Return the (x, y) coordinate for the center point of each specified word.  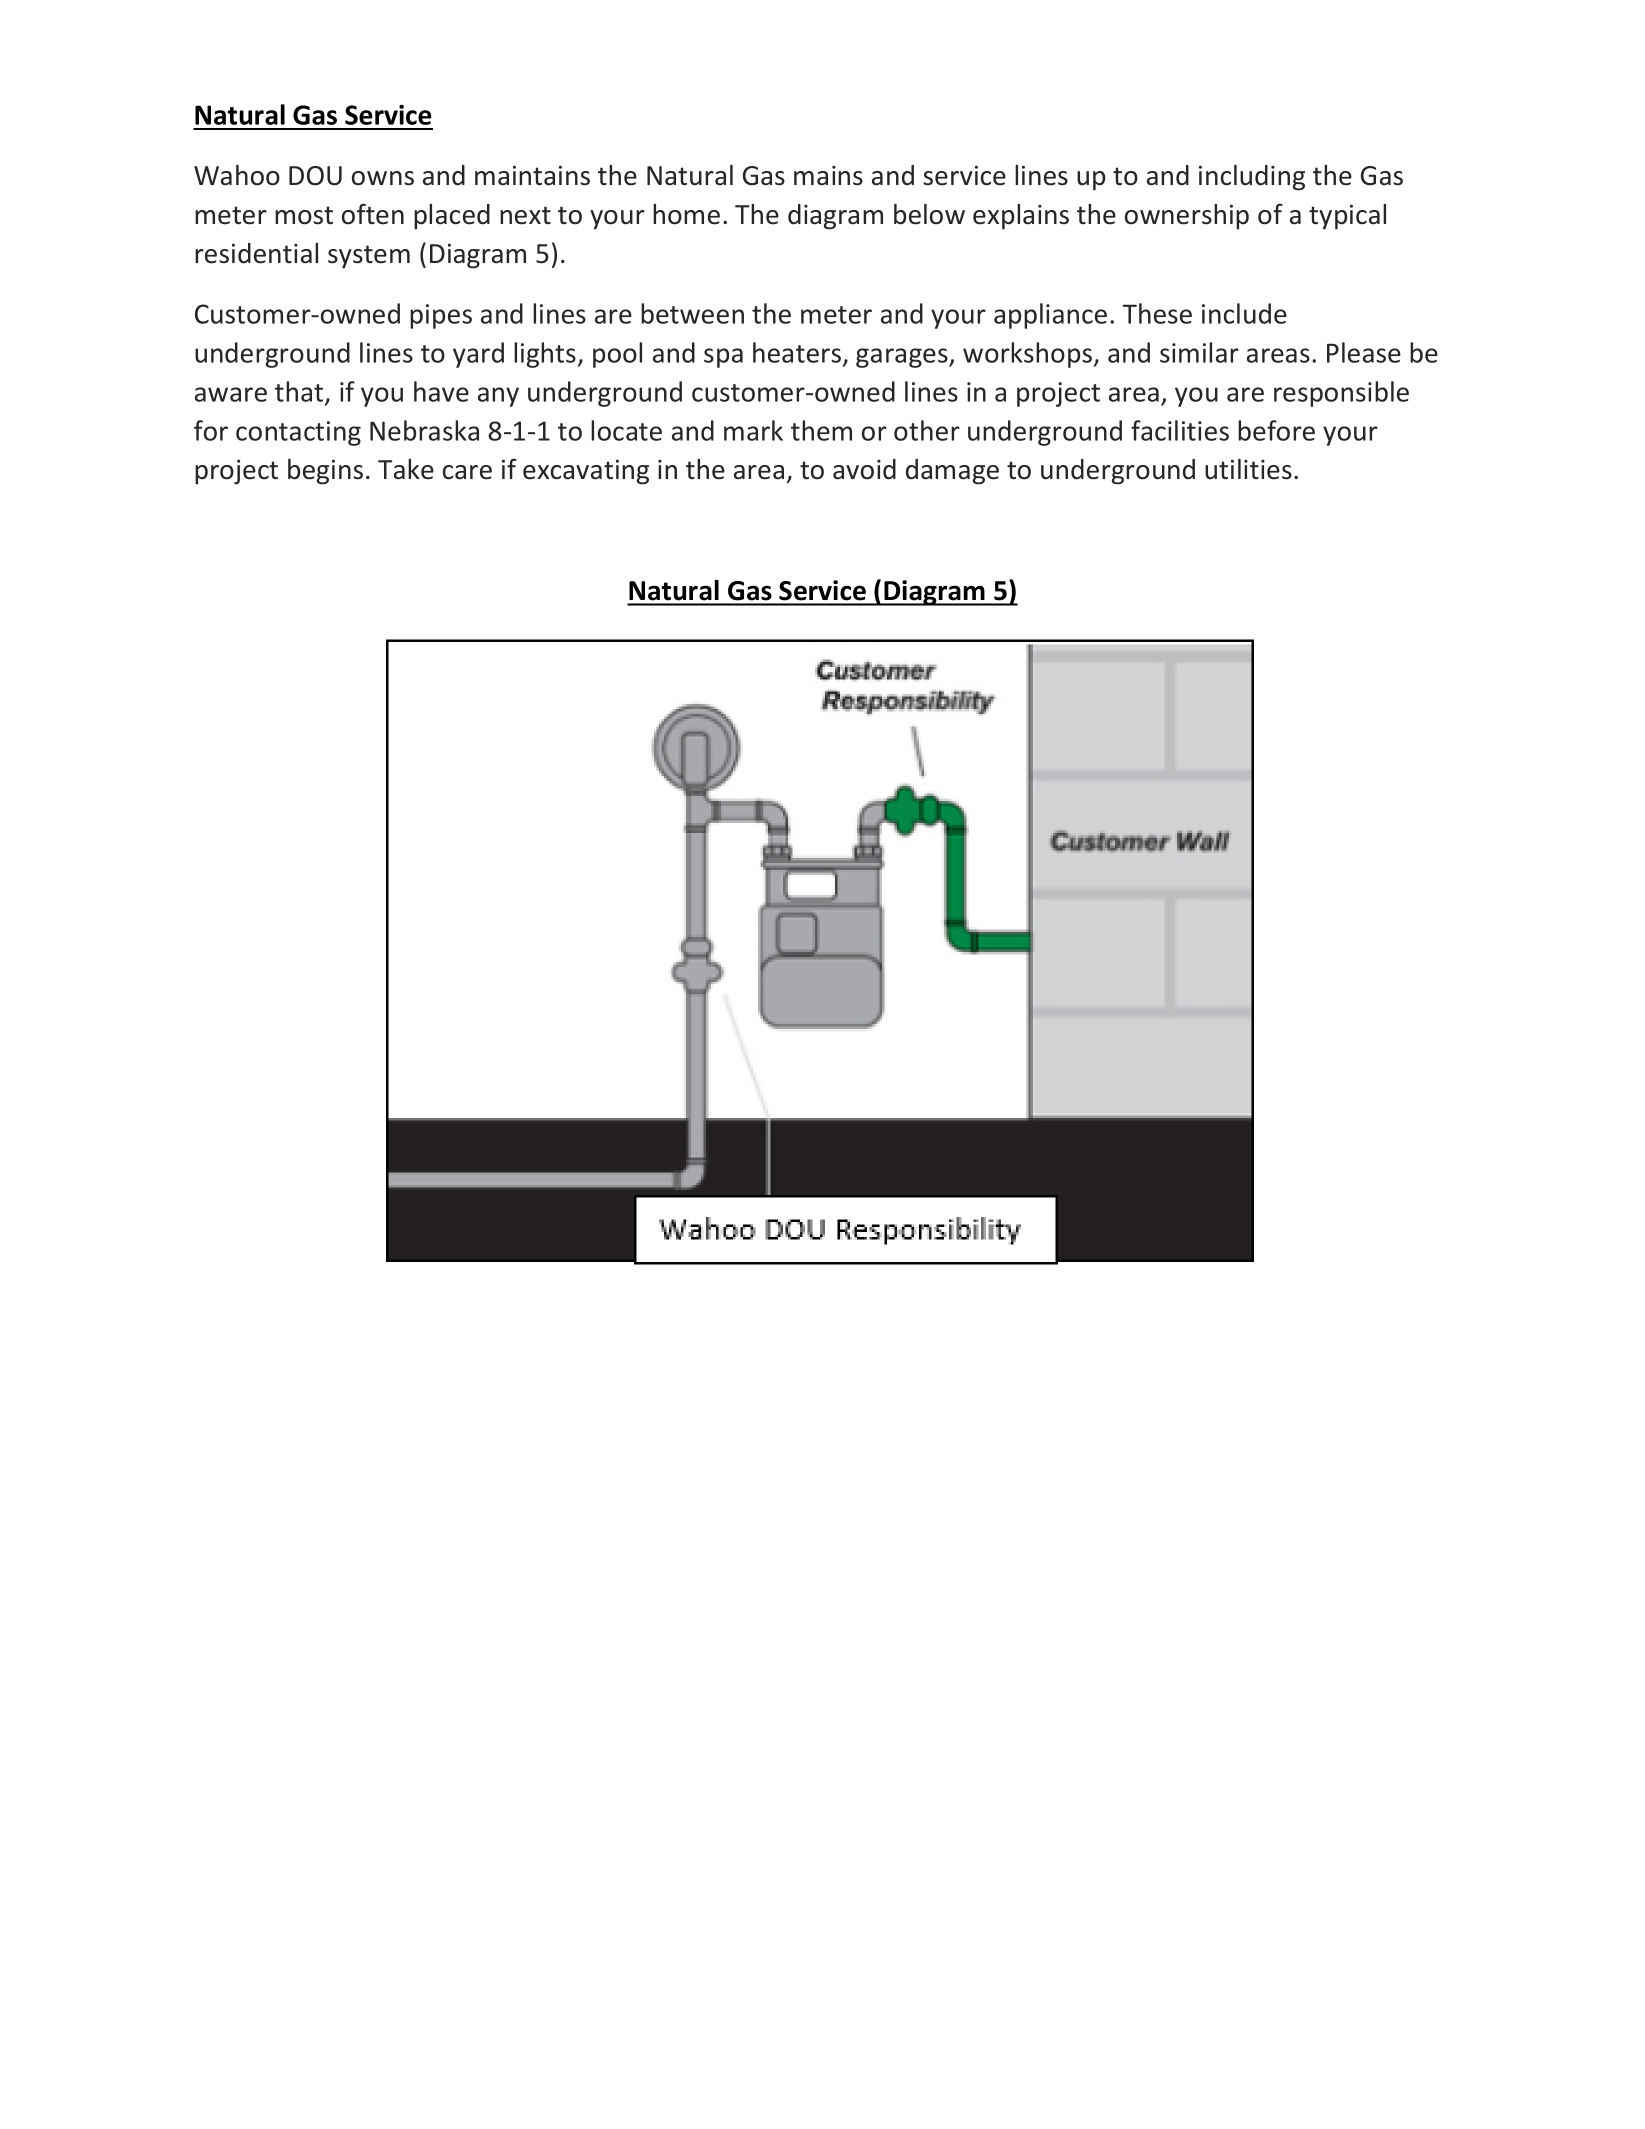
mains (828, 176)
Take (406, 469)
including (1252, 178)
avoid (864, 469)
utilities (1248, 469)
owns (383, 178)
